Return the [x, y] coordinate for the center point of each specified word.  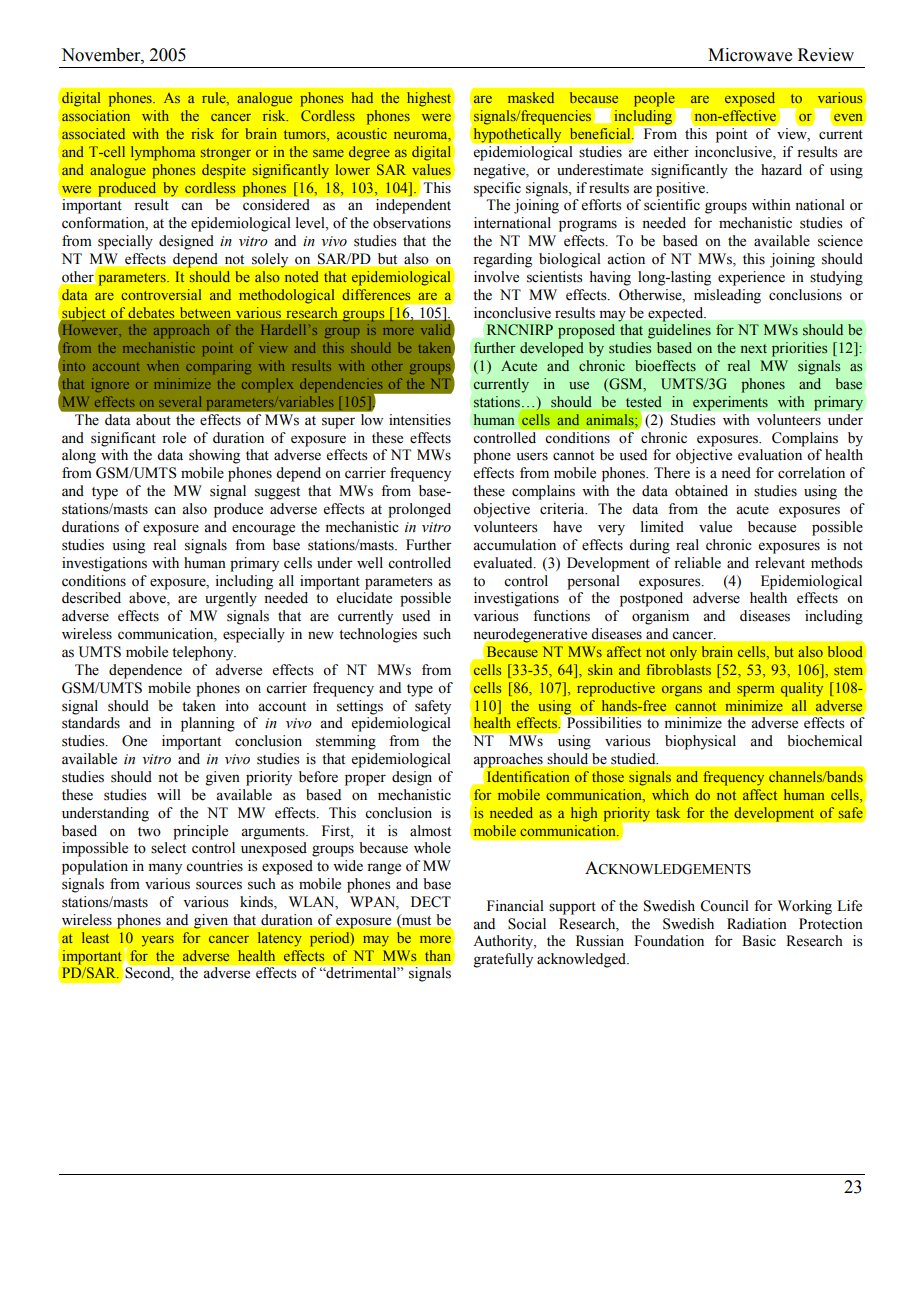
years [158, 941]
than [439, 955]
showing [214, 456]
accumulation [514, 545]
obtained [701, 491]
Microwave [750, 55]
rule [215, 99]
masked [531, 97]
